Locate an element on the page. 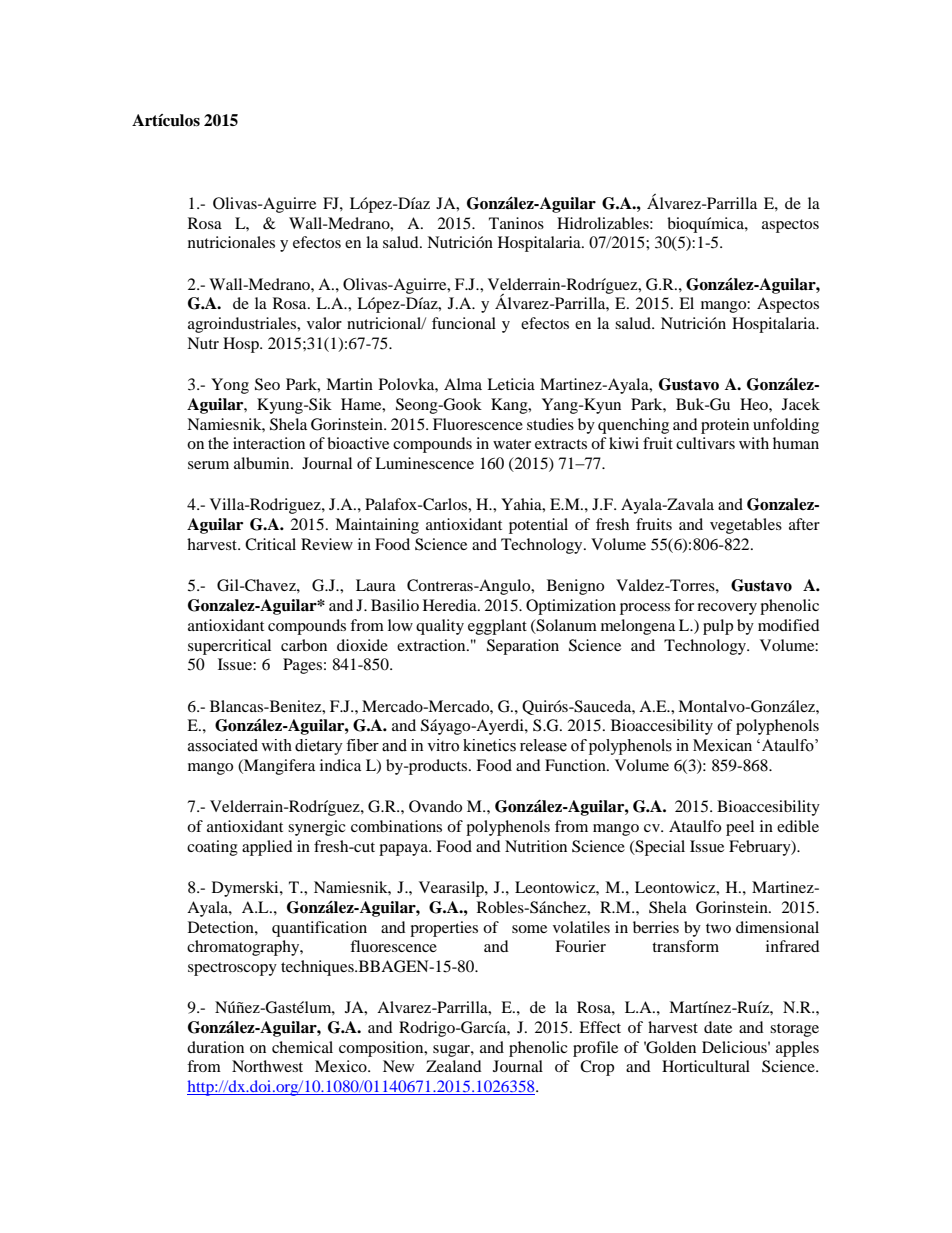 This image has width=952, height=1233. Leticia is located at coordinates (511, 384).
